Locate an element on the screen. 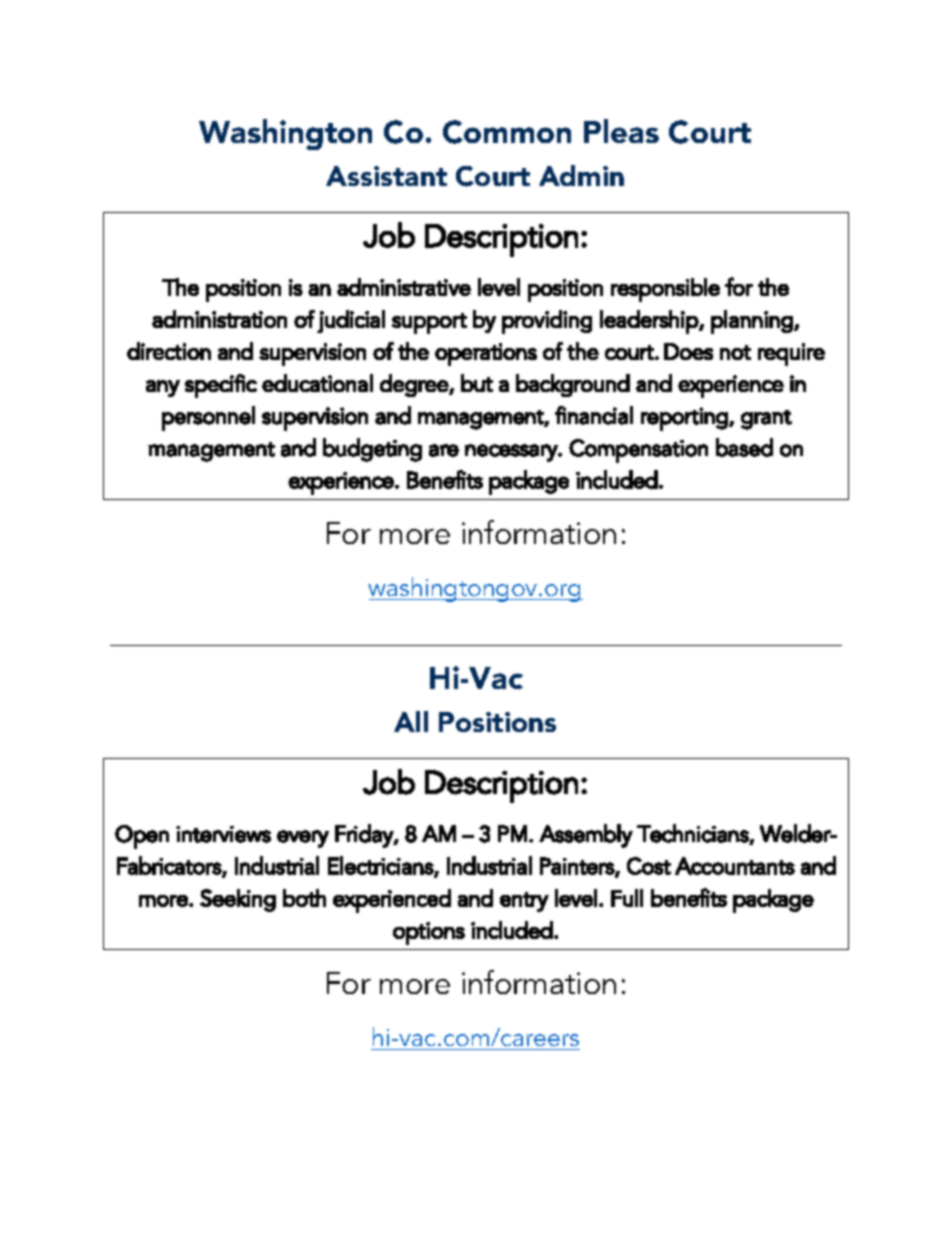 This screenshot has height=1233, width=952. Common is located at coordinates (507, 132).
